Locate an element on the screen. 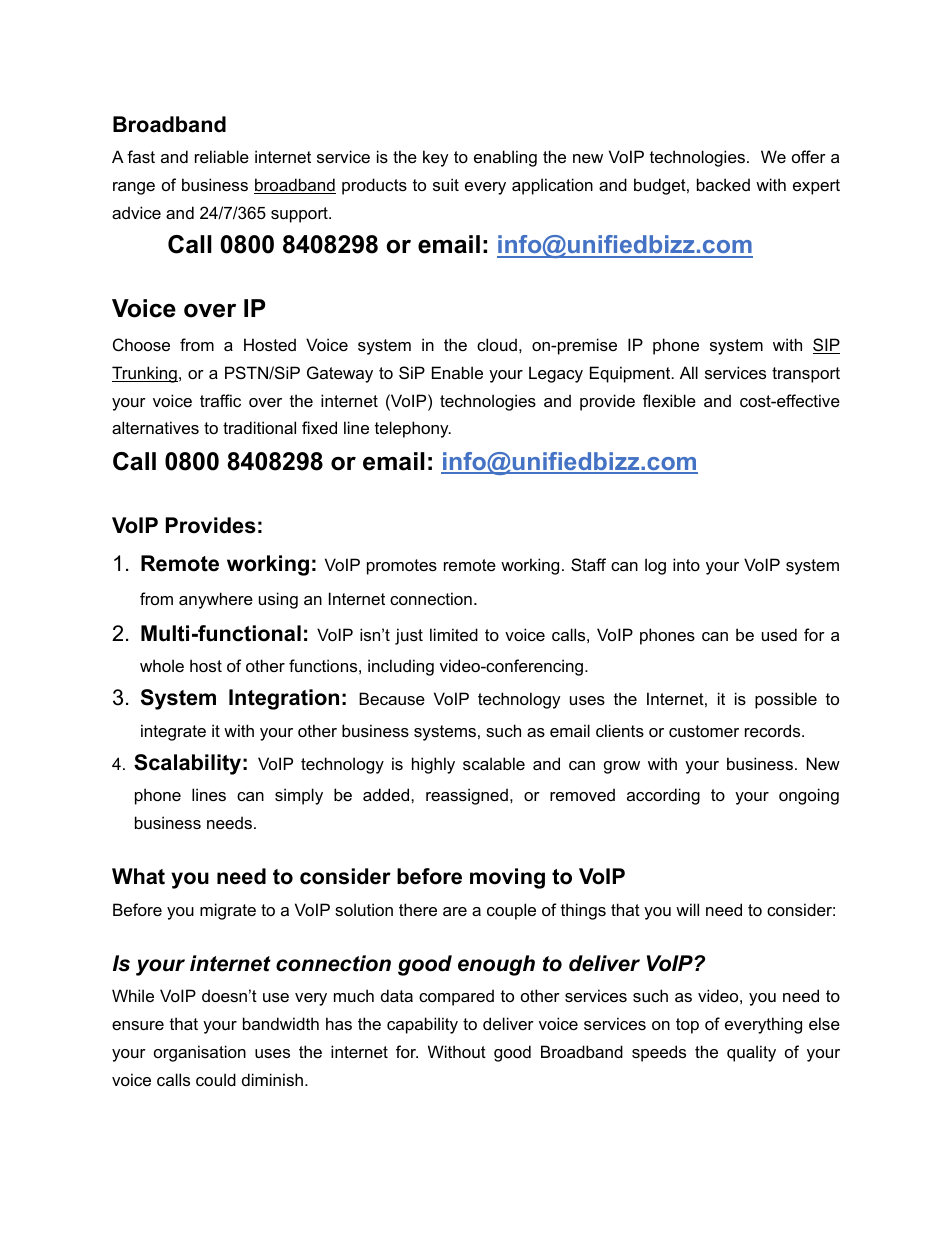 The height and width of the screenshot is (1233, 952). scalable is located at coordinates (494, 763).
